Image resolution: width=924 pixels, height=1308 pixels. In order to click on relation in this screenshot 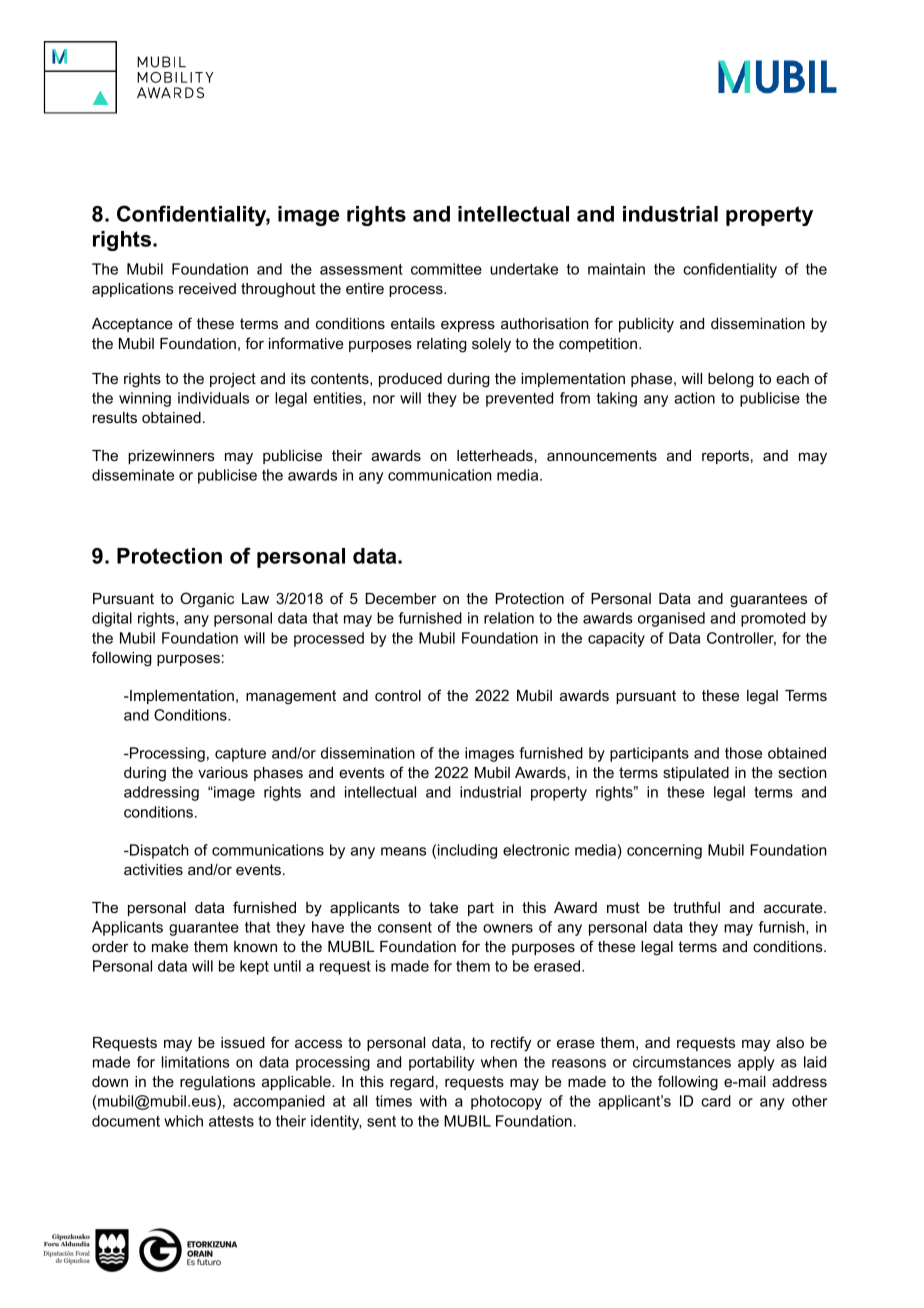, I will do `click(509, 618)`.
